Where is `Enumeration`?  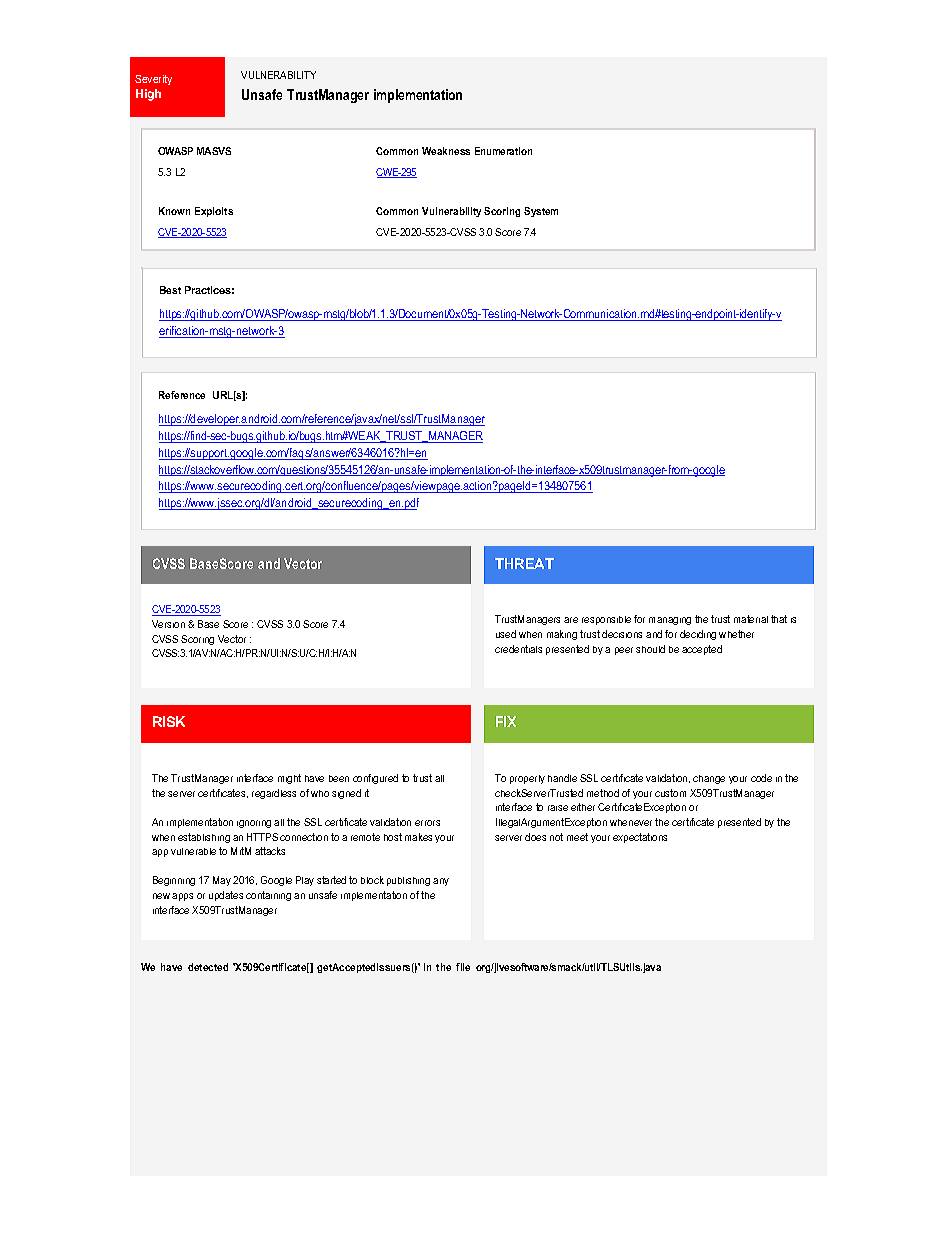 Enumeration is located at coordinates (503, 151).
